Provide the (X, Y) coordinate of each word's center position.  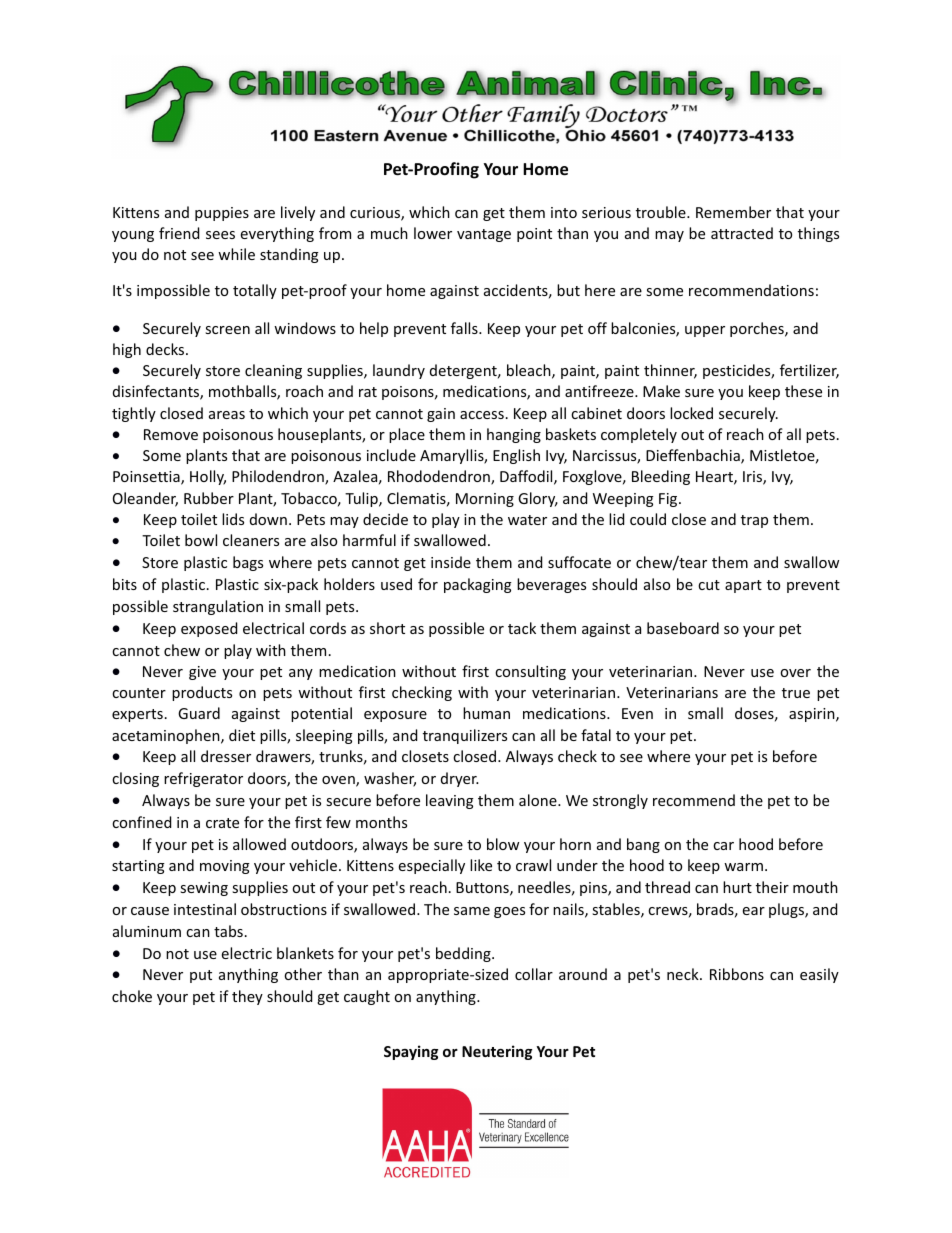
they (247, 997)
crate (222, 823)
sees (220, 235)
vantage (484, 235)
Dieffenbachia (694, 456)
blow (503, 844)
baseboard (683, 628)
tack (522, 628)
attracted (742, 233)
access (482, 415)
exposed (209, 629)
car (723, 846)
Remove (171, 434)
